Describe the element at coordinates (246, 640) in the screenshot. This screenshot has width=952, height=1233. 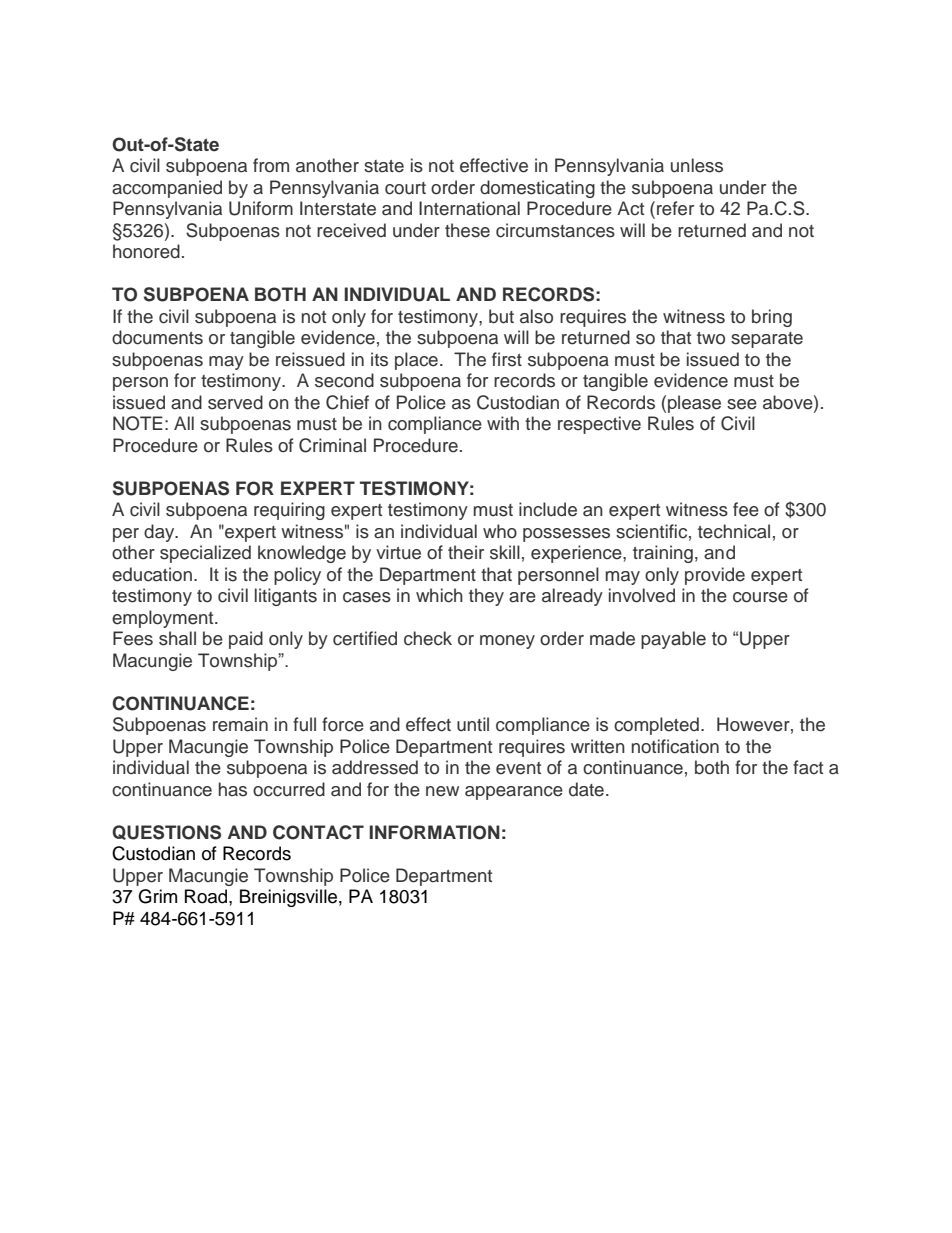
I see `paid` at that location.
